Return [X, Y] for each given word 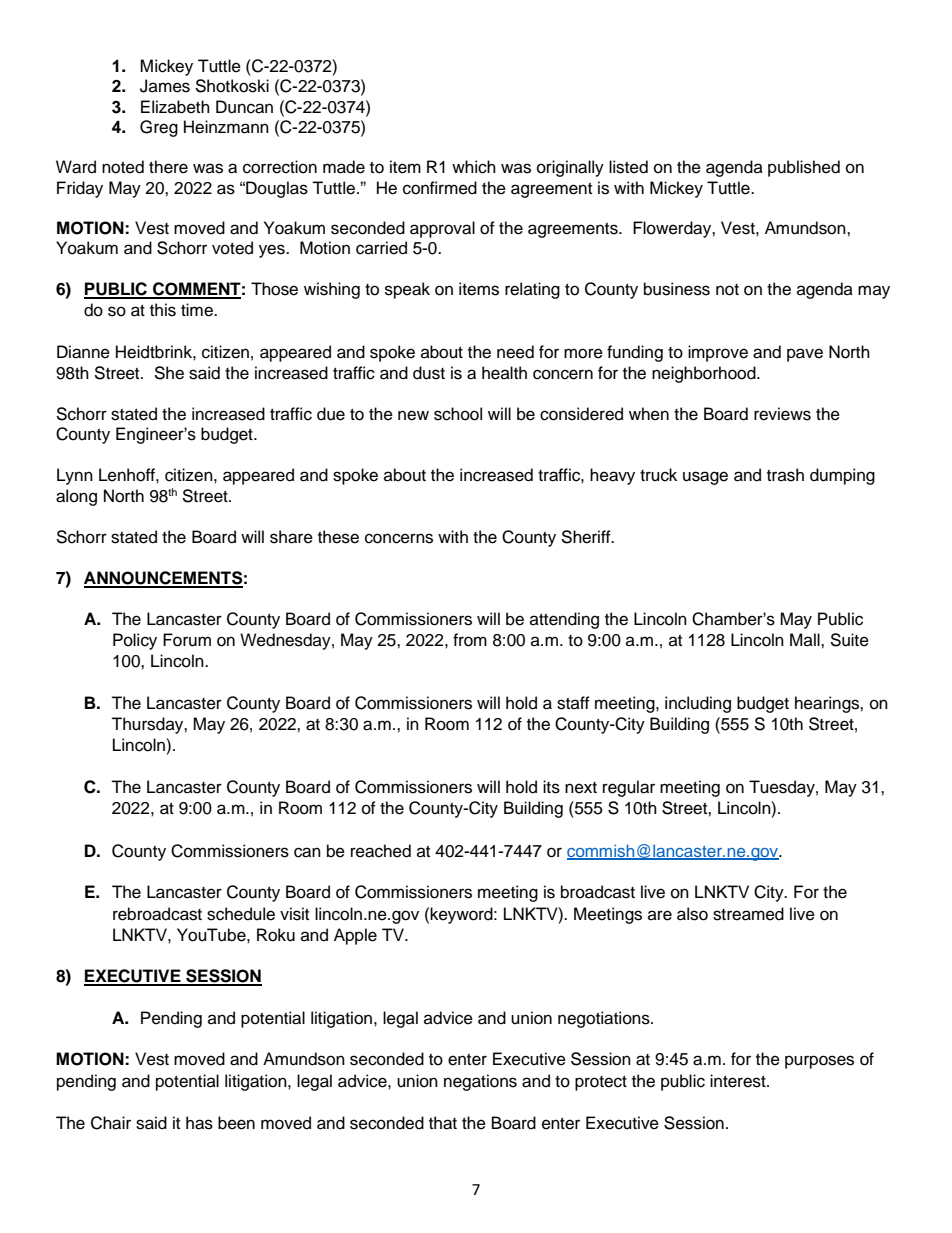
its [551, 787]
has [199, 1123]
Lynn [75, 476]
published [804, 168]
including [698, 704]
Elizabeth [175, 107]
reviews [782, 414]
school [458, 414]
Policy [135, 641]
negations [480, 1082]
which [474, 167]
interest [739, 1081]
